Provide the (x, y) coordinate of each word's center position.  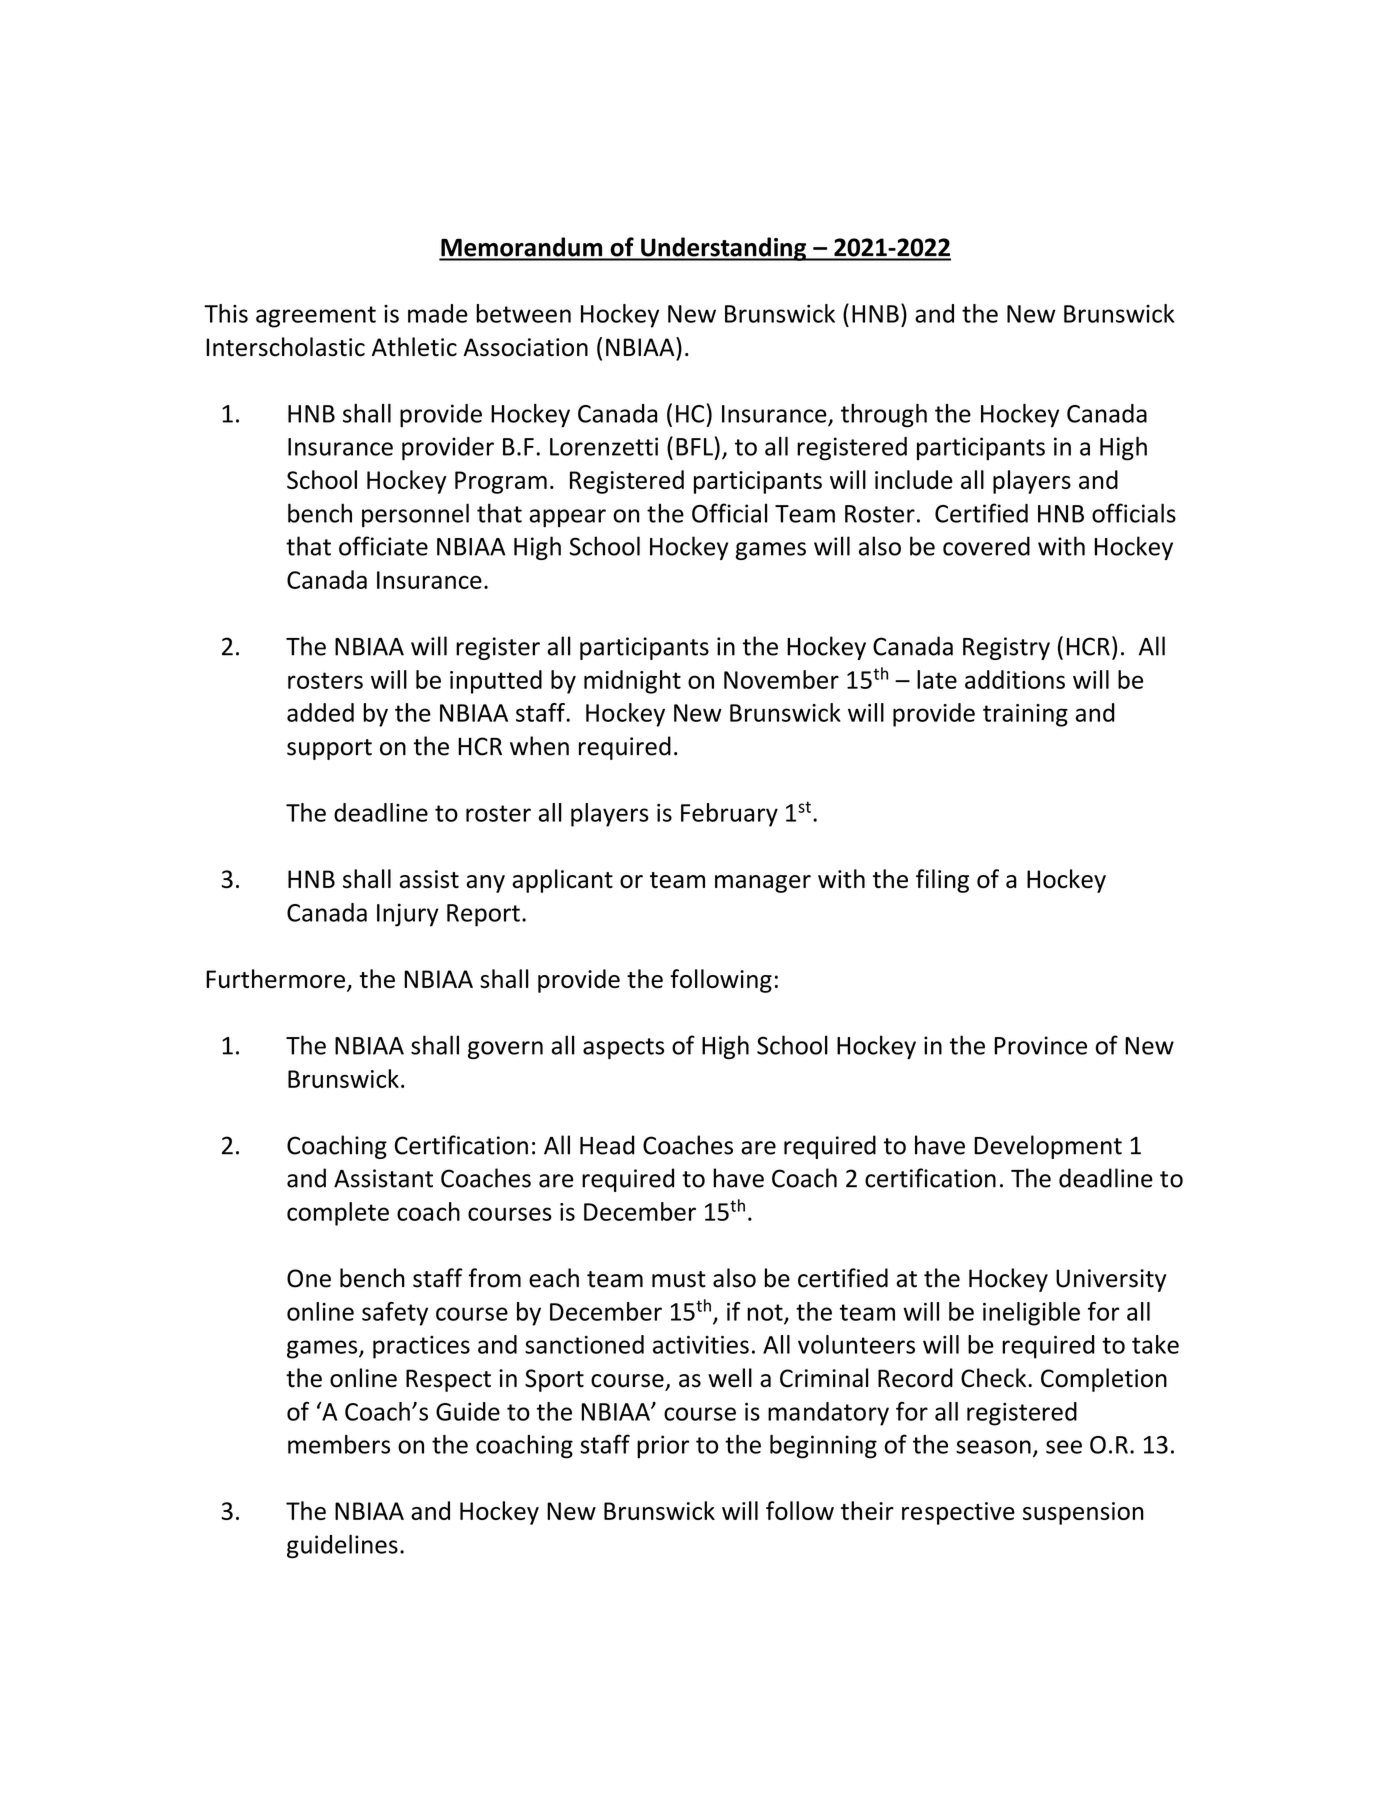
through (884, 415)
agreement (316, 317)
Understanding (724, 249)
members (339, 1444)
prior (663, 1447)
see (1064, 1447)
